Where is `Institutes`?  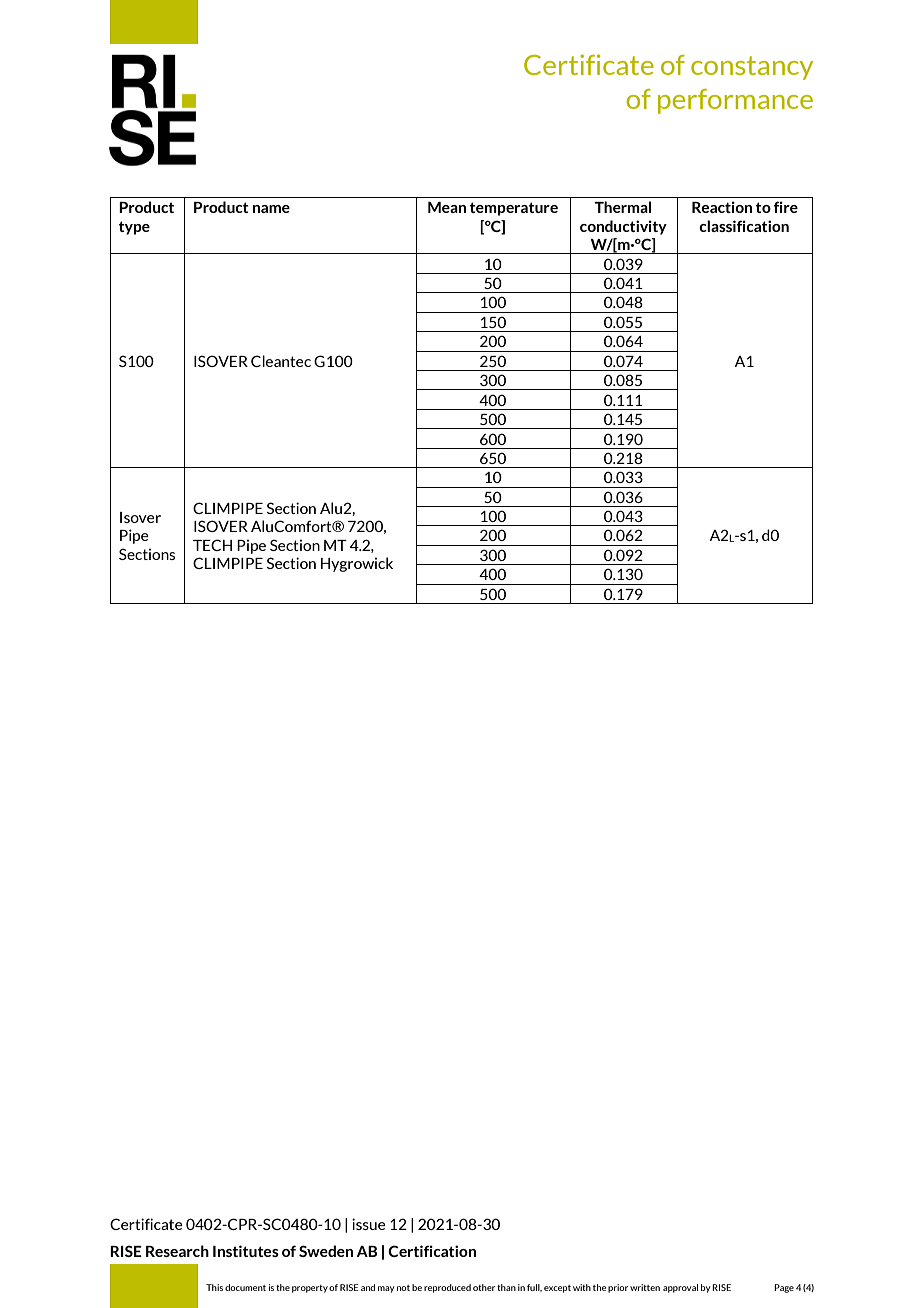 Institutes is located at coordinates (246, 1251).
